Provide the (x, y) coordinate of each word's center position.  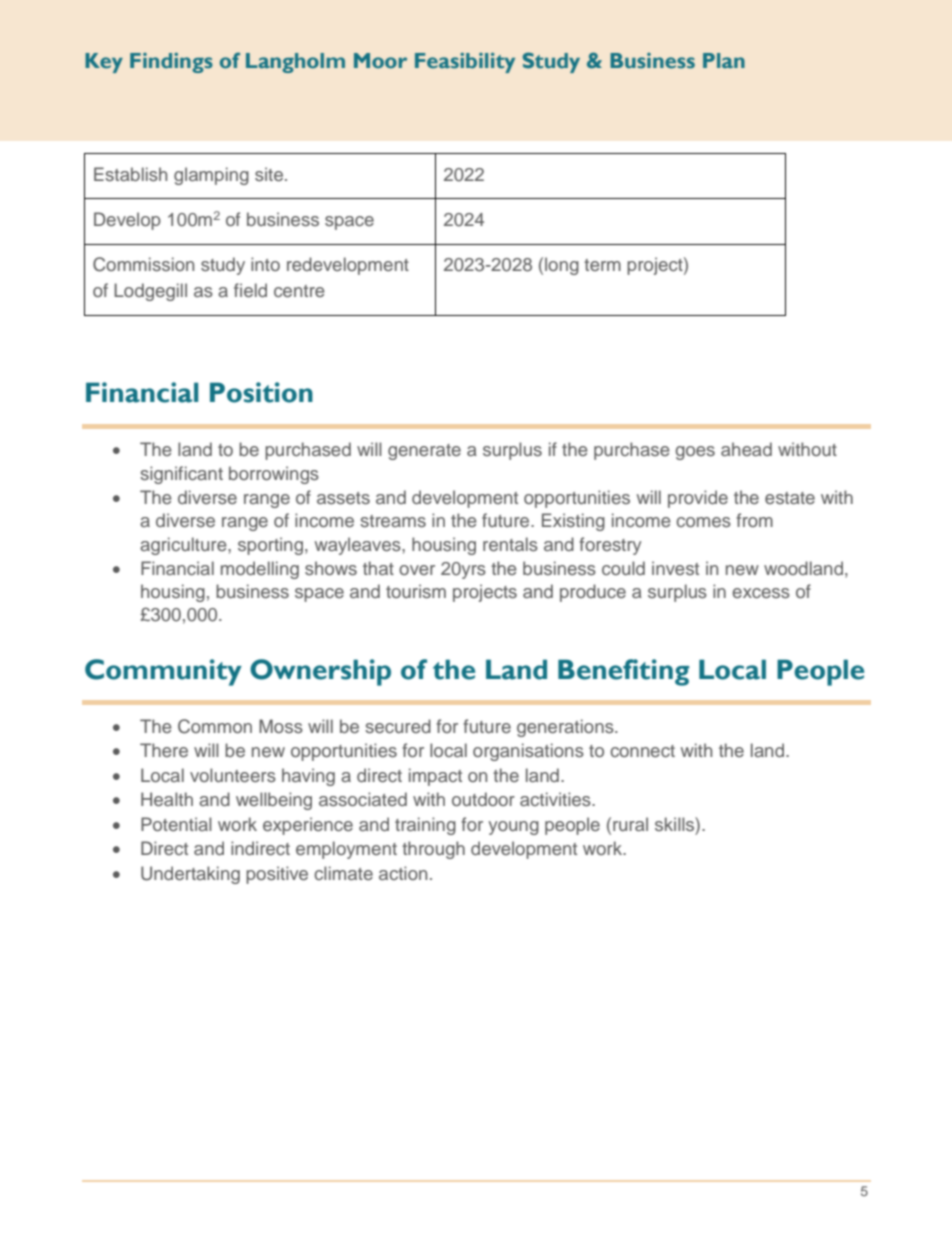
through (433, 850)
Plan (724, 60)
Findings (171, 63)
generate (424, 452)
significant (181, 475)
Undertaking (190, 875)
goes (695, 453)
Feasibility (465, 63)
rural (630, 824)
